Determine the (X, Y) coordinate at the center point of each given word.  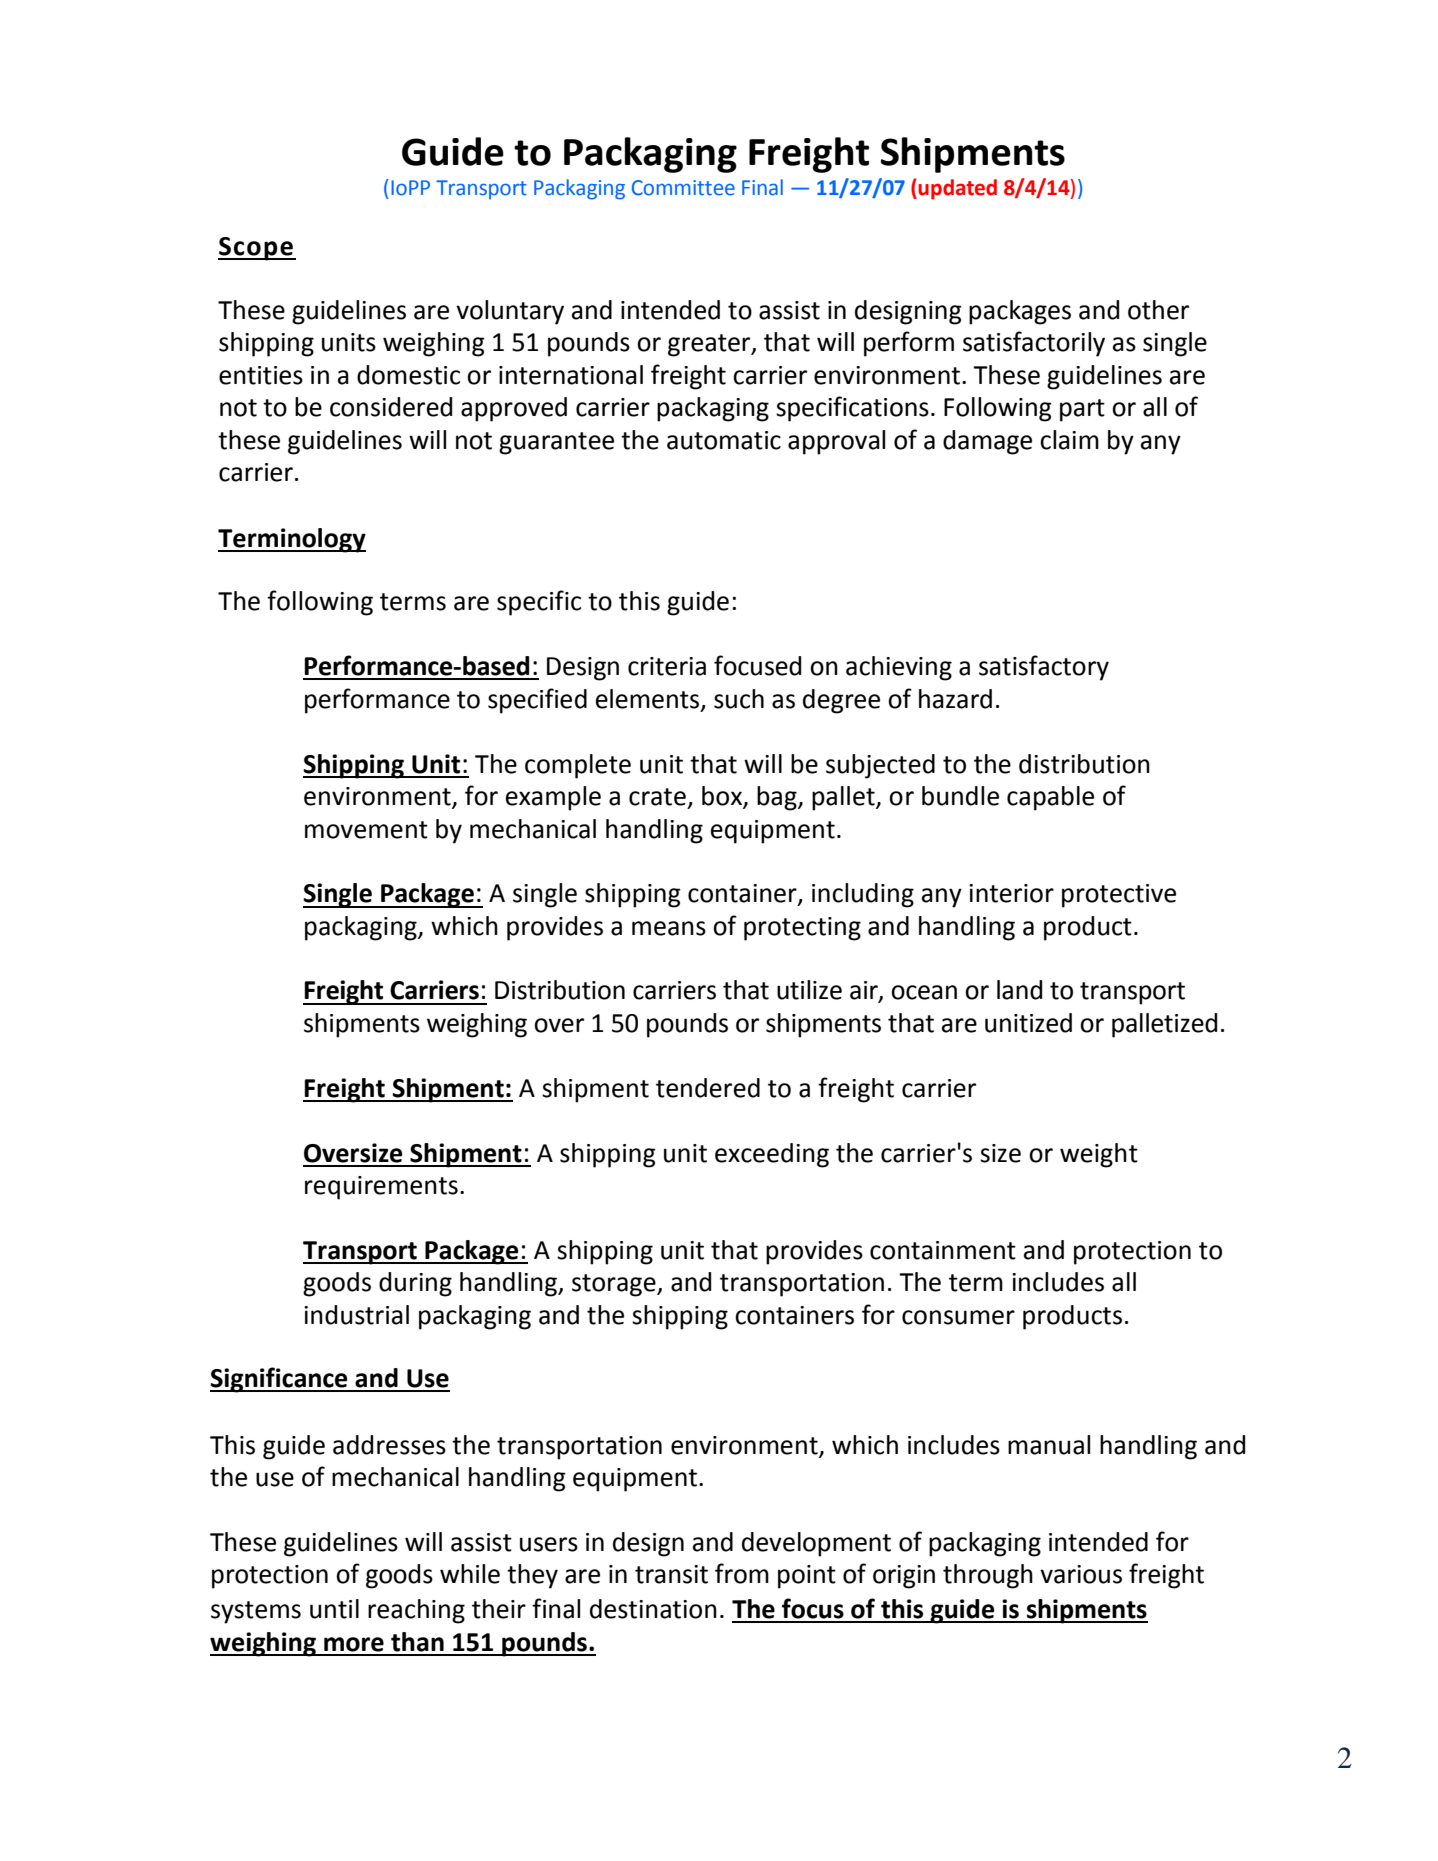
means (669, 928)
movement (366, 830)
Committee (683, 188)
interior (1011, 893)
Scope (256, 249)
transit (671, 1574)
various (1081, 1574)
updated (957, 189)
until (334, 1609)
